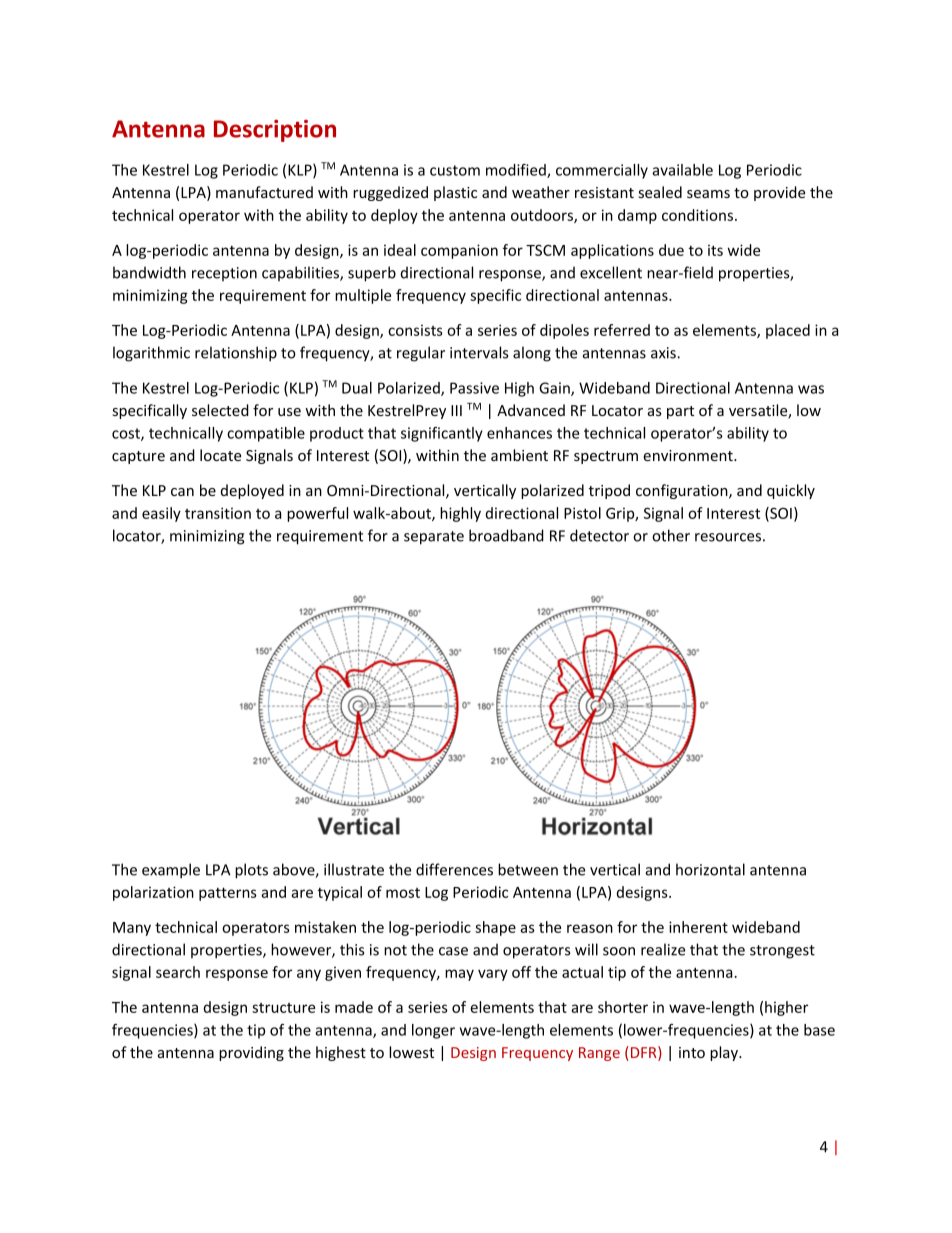 The image size is (952, 1233). What do you see at coordinates (236, 354) in the image?
I see `relationship` at bounding box center [236, 354].
